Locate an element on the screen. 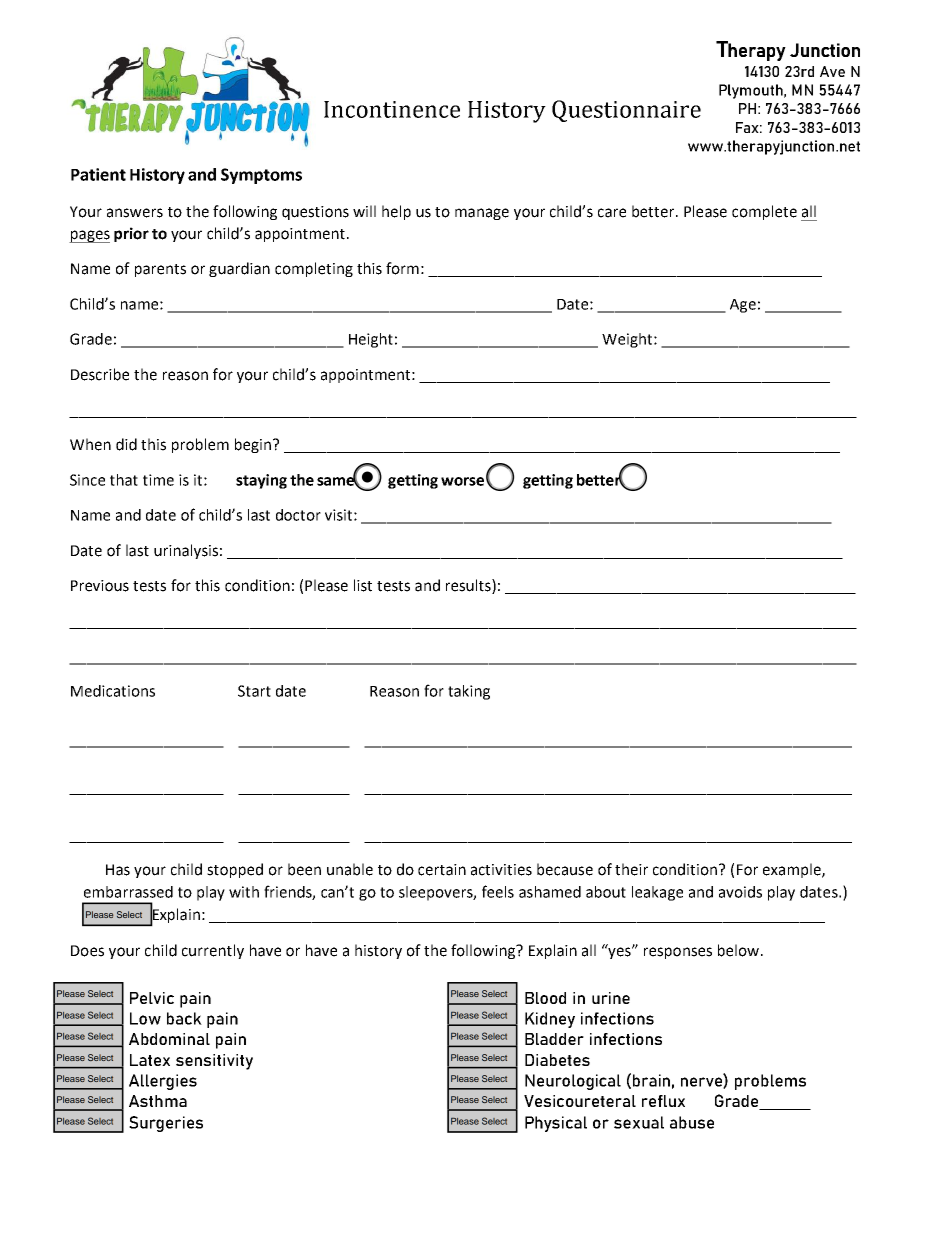  list is located at coordinates (363, 585).
